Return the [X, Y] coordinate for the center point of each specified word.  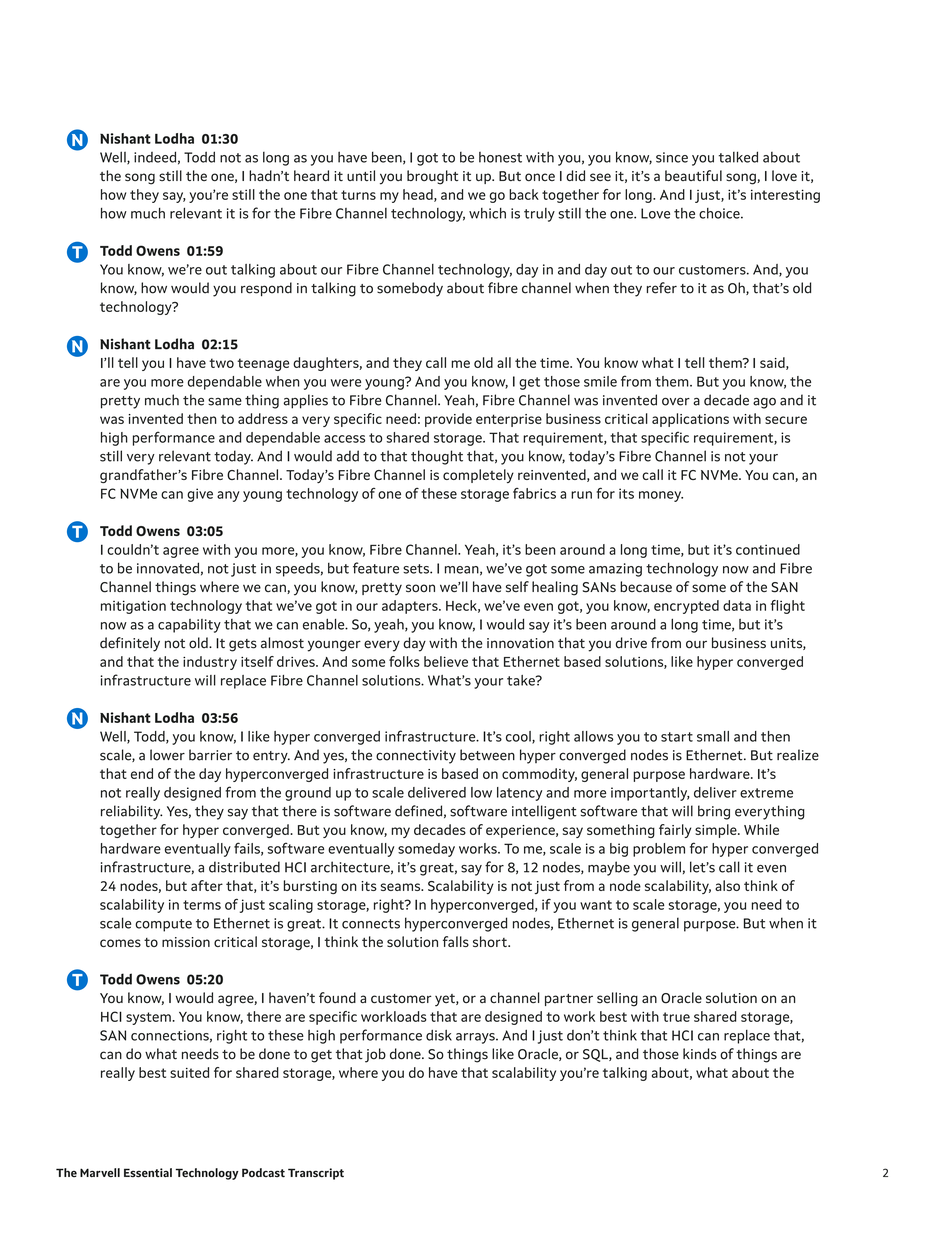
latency [519, 794]
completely [478, 476]
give [200, 495]
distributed [244, 867]
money [661, 496]
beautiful [693, 175]
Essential [148, 1173]
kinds [699, 1054]
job [375, 1055]
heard [311, 175]
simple [717, 831]
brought [432, 177]
